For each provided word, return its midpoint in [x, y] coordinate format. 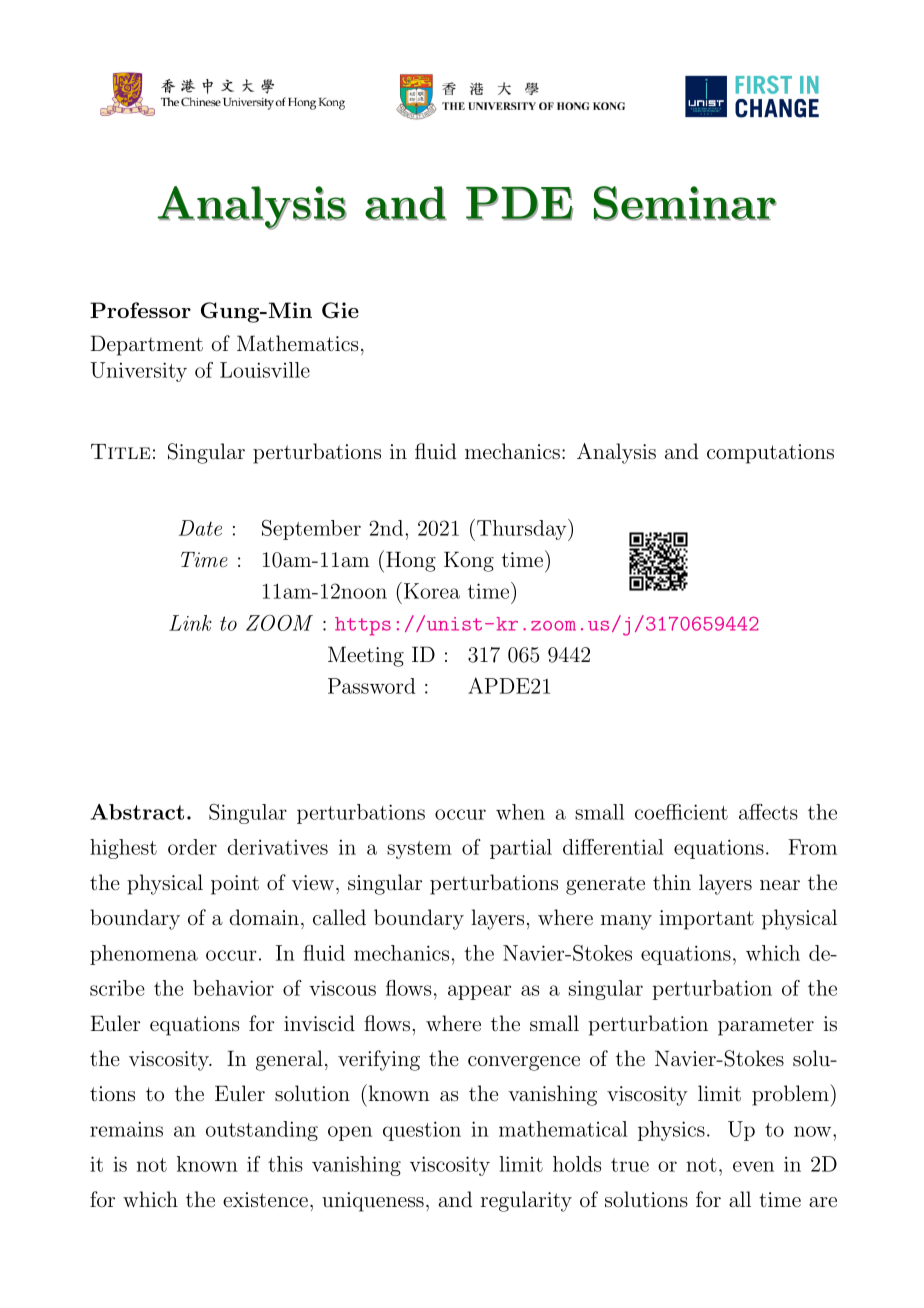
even [753, 1166]
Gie [340, 310]
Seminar [685, 203]
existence [265, 1200]
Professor [140, 310]
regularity [526, 1201]
